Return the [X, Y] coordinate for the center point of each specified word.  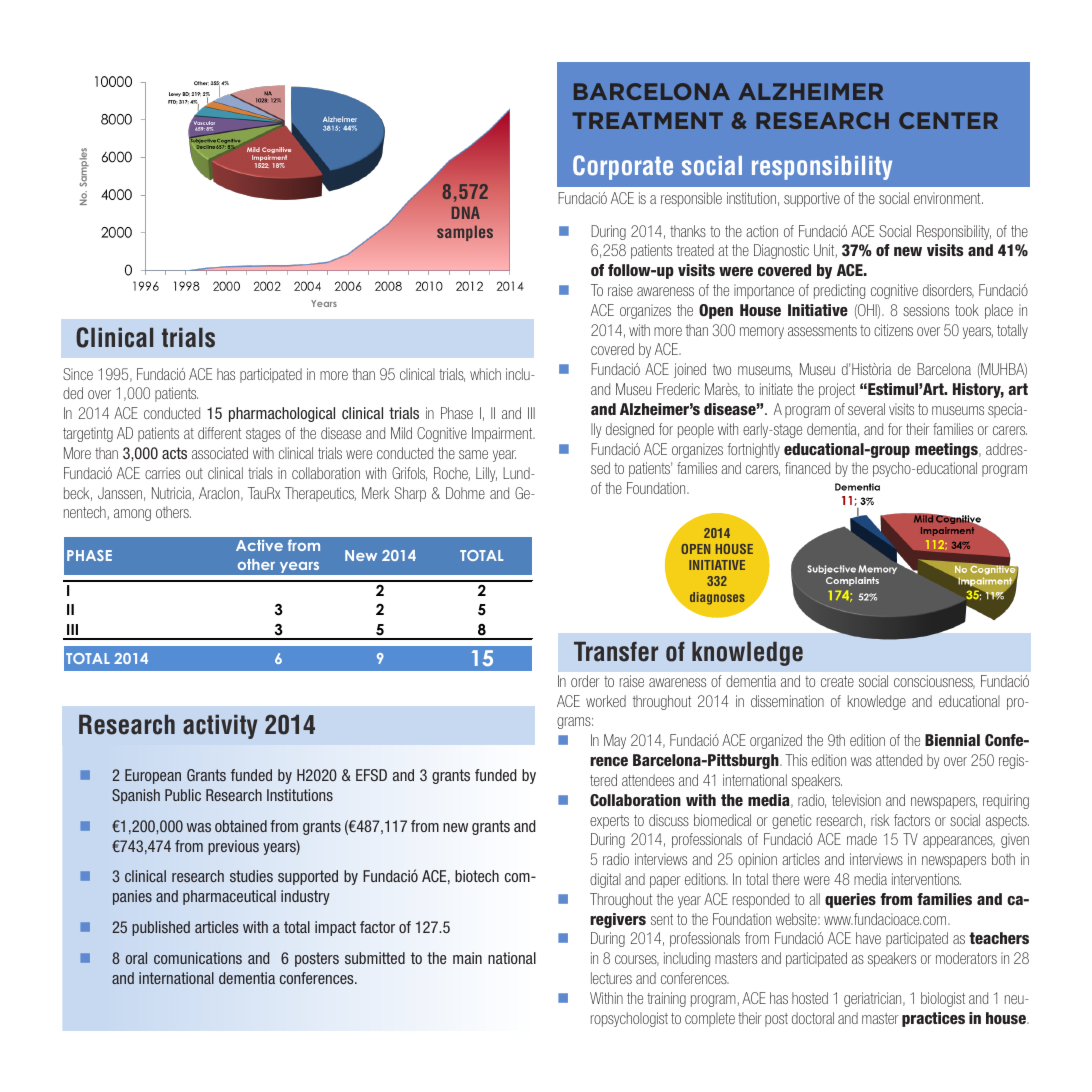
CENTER [948, 120]
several [866, 409]
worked [606, 701]
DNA [466, 213]
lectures [611, 978]
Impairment [503, 434]
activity [220, 727]
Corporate [623, 167]
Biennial [952, 740]
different [220, 433]
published [161, 928]
